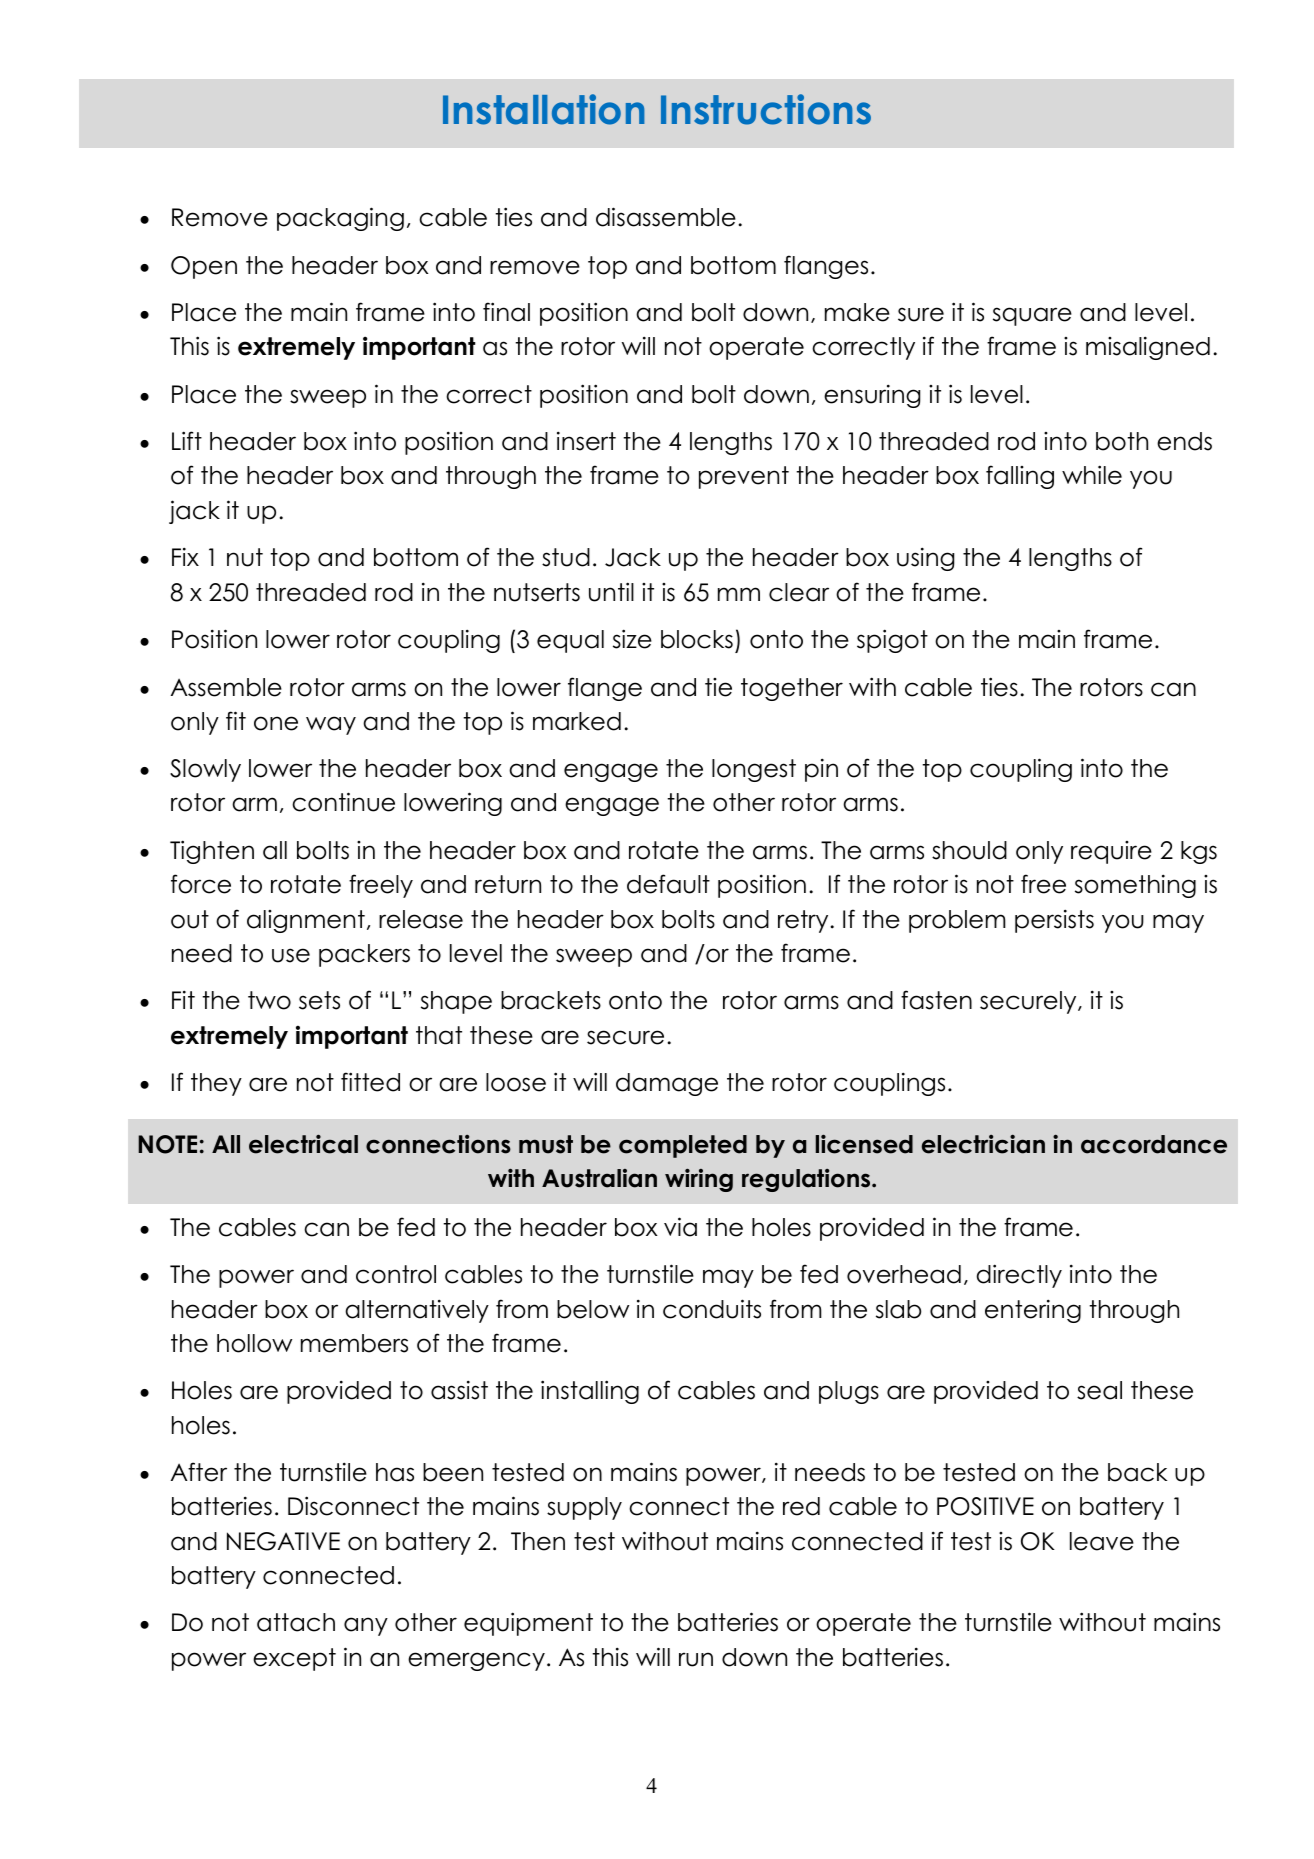  What do you see at coordinates (340, 219) in the screenshot?
I see `packaging` at bounding box center [340, 219].
